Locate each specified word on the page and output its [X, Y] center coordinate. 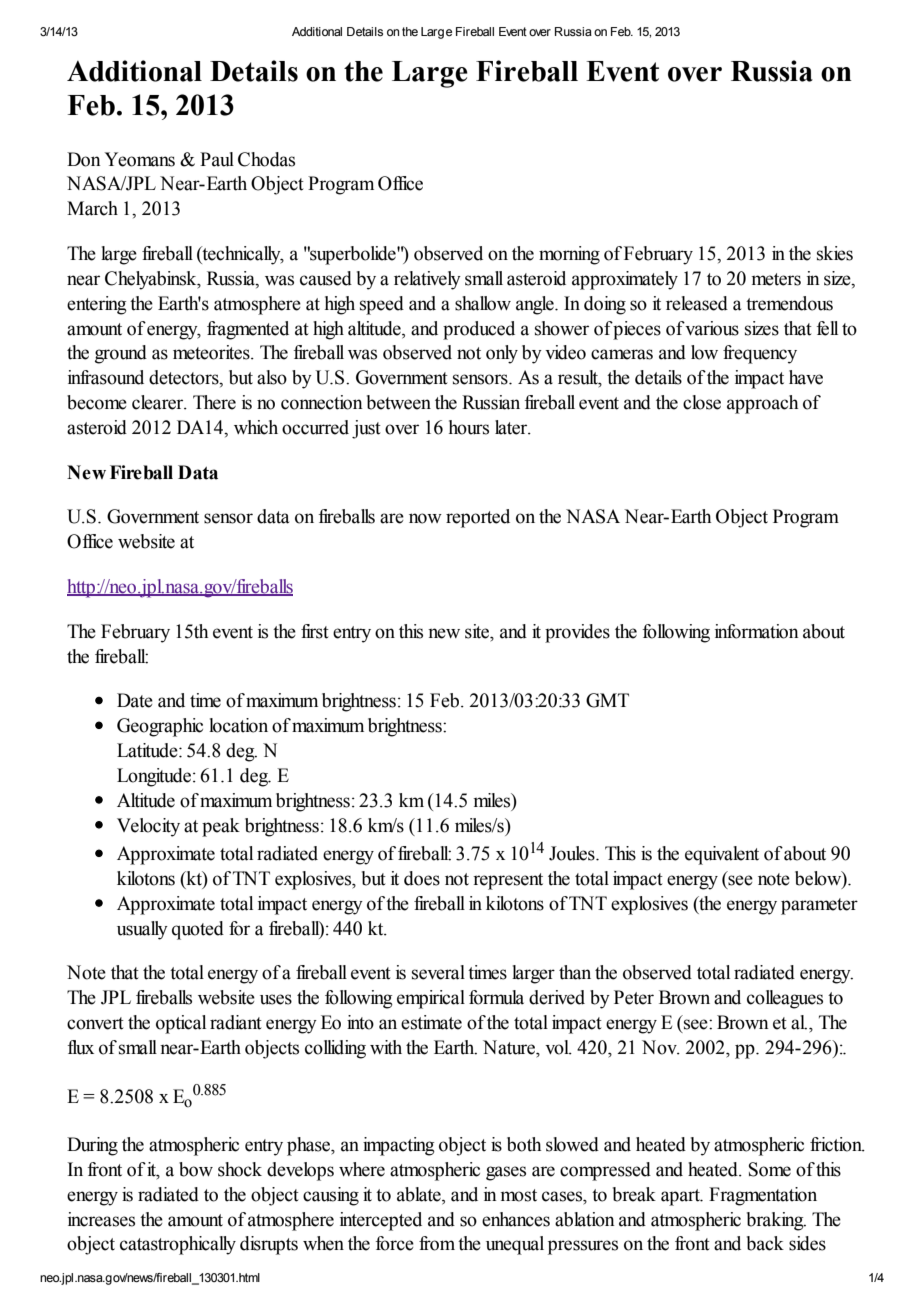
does [422, 878]
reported [478, 518]
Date [135, 700]
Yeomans [140, 159]
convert [95, 1023]
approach [762, 404]
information [757, 631]
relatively [427, 280]
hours [469, 427]
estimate [431, 1022]
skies [835, 253]
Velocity [148, 827]
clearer [159, 402]
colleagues [785, 999]
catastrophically [178, 1245]
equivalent [722, 855]
